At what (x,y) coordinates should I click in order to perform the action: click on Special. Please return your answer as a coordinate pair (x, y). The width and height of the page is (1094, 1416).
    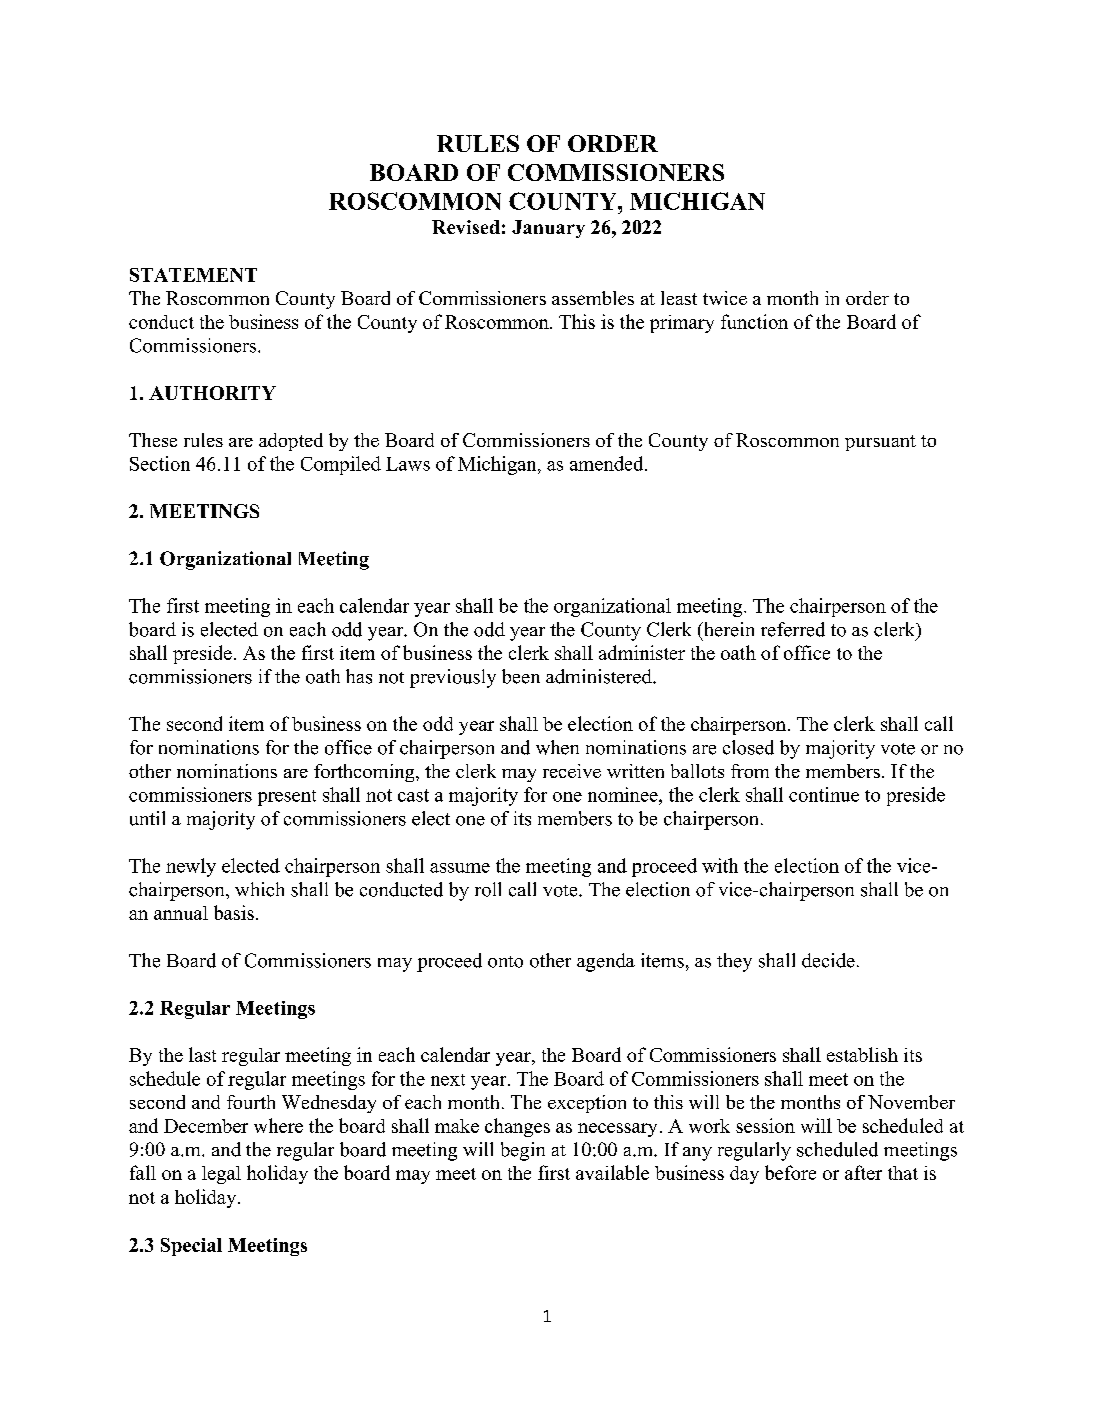
    Looking at the image, I should click on (191, 1247).
